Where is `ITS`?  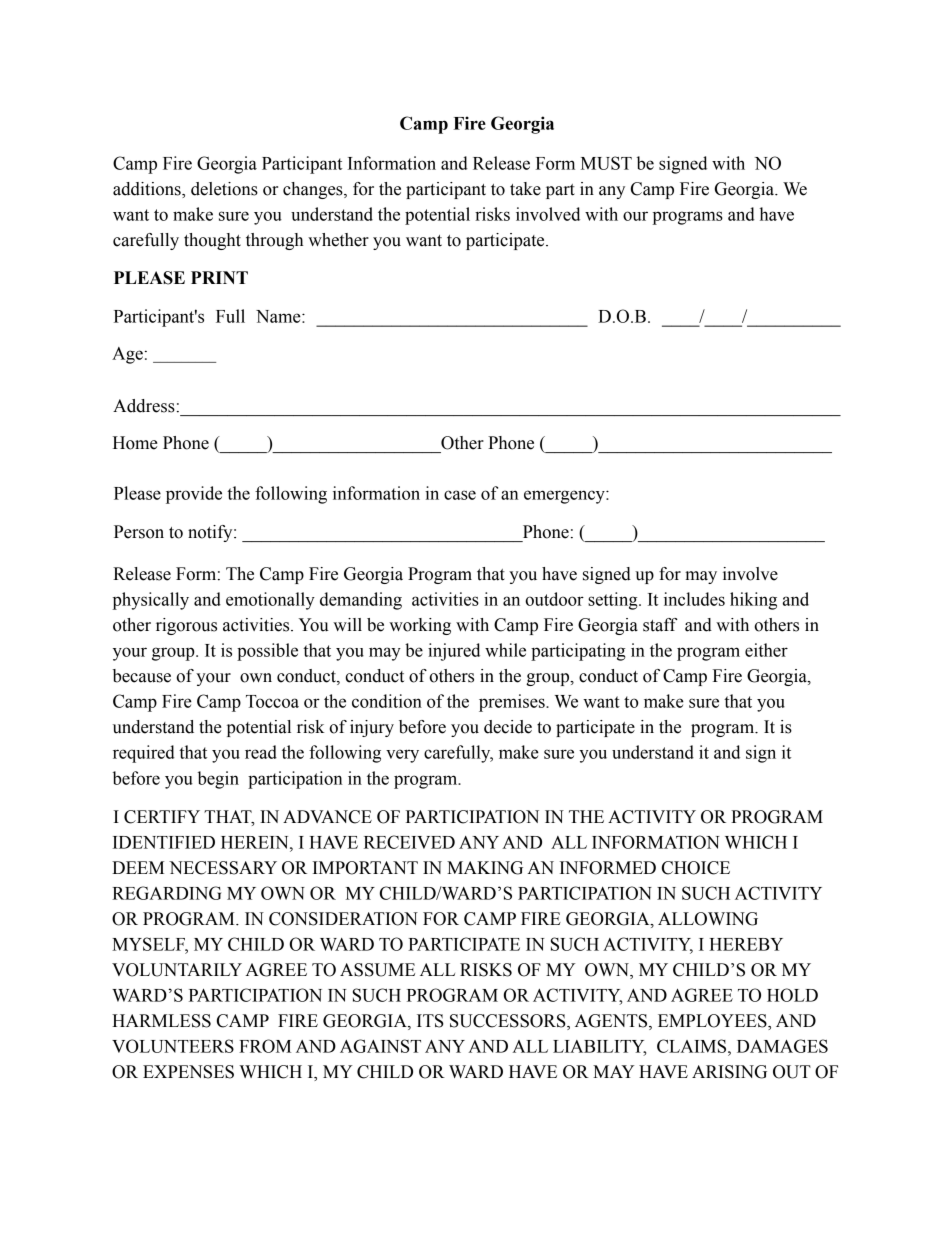
ITS is located at coordinates (430, 1021).
